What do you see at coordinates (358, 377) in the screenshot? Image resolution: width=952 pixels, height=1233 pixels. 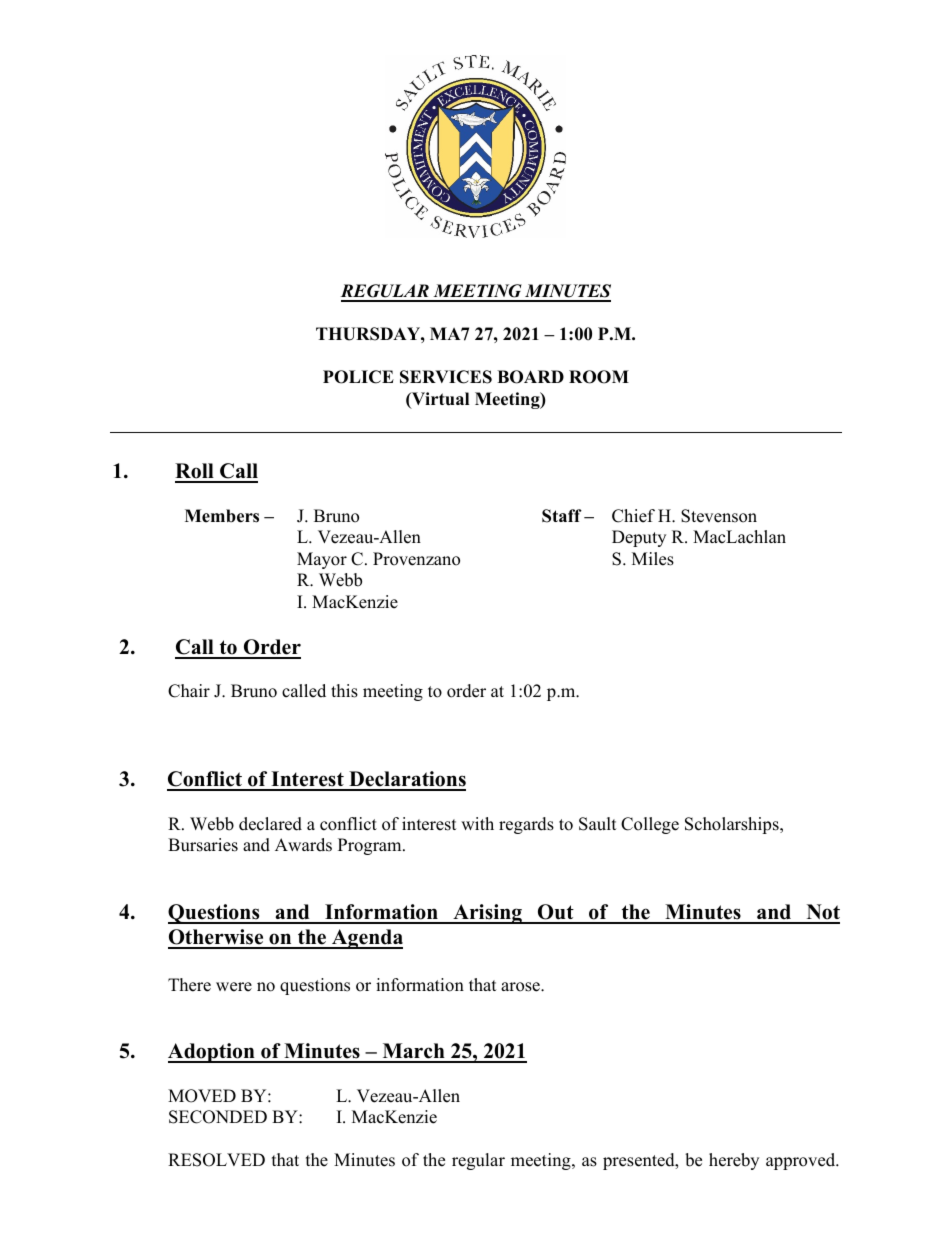 I see `POLICE` at bounding box center [358, 377].
